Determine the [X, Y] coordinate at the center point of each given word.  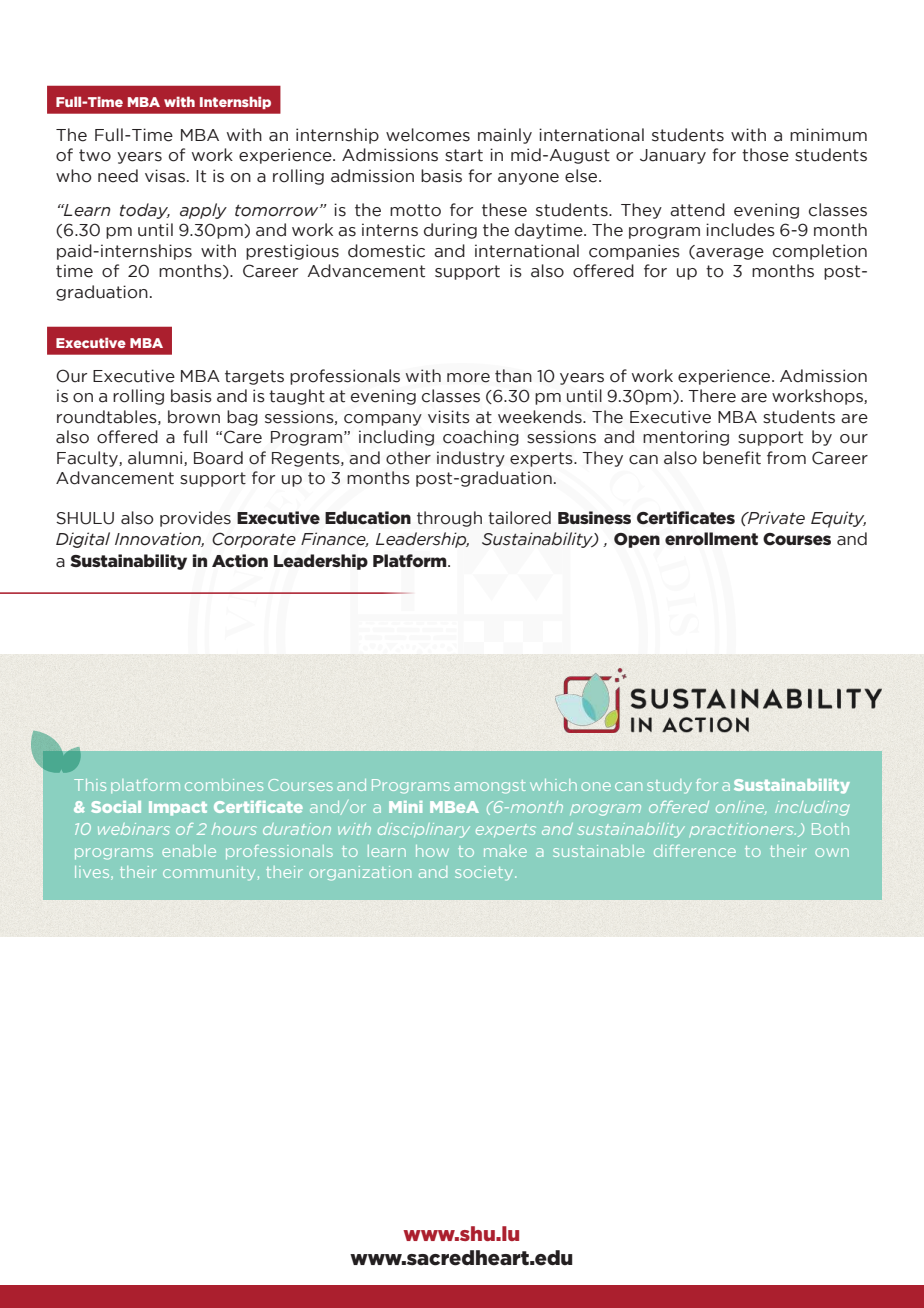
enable [189, 851]
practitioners [742, 830]
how [432, 851]
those [765, 155]
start [464, 155]
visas [165, 176]
